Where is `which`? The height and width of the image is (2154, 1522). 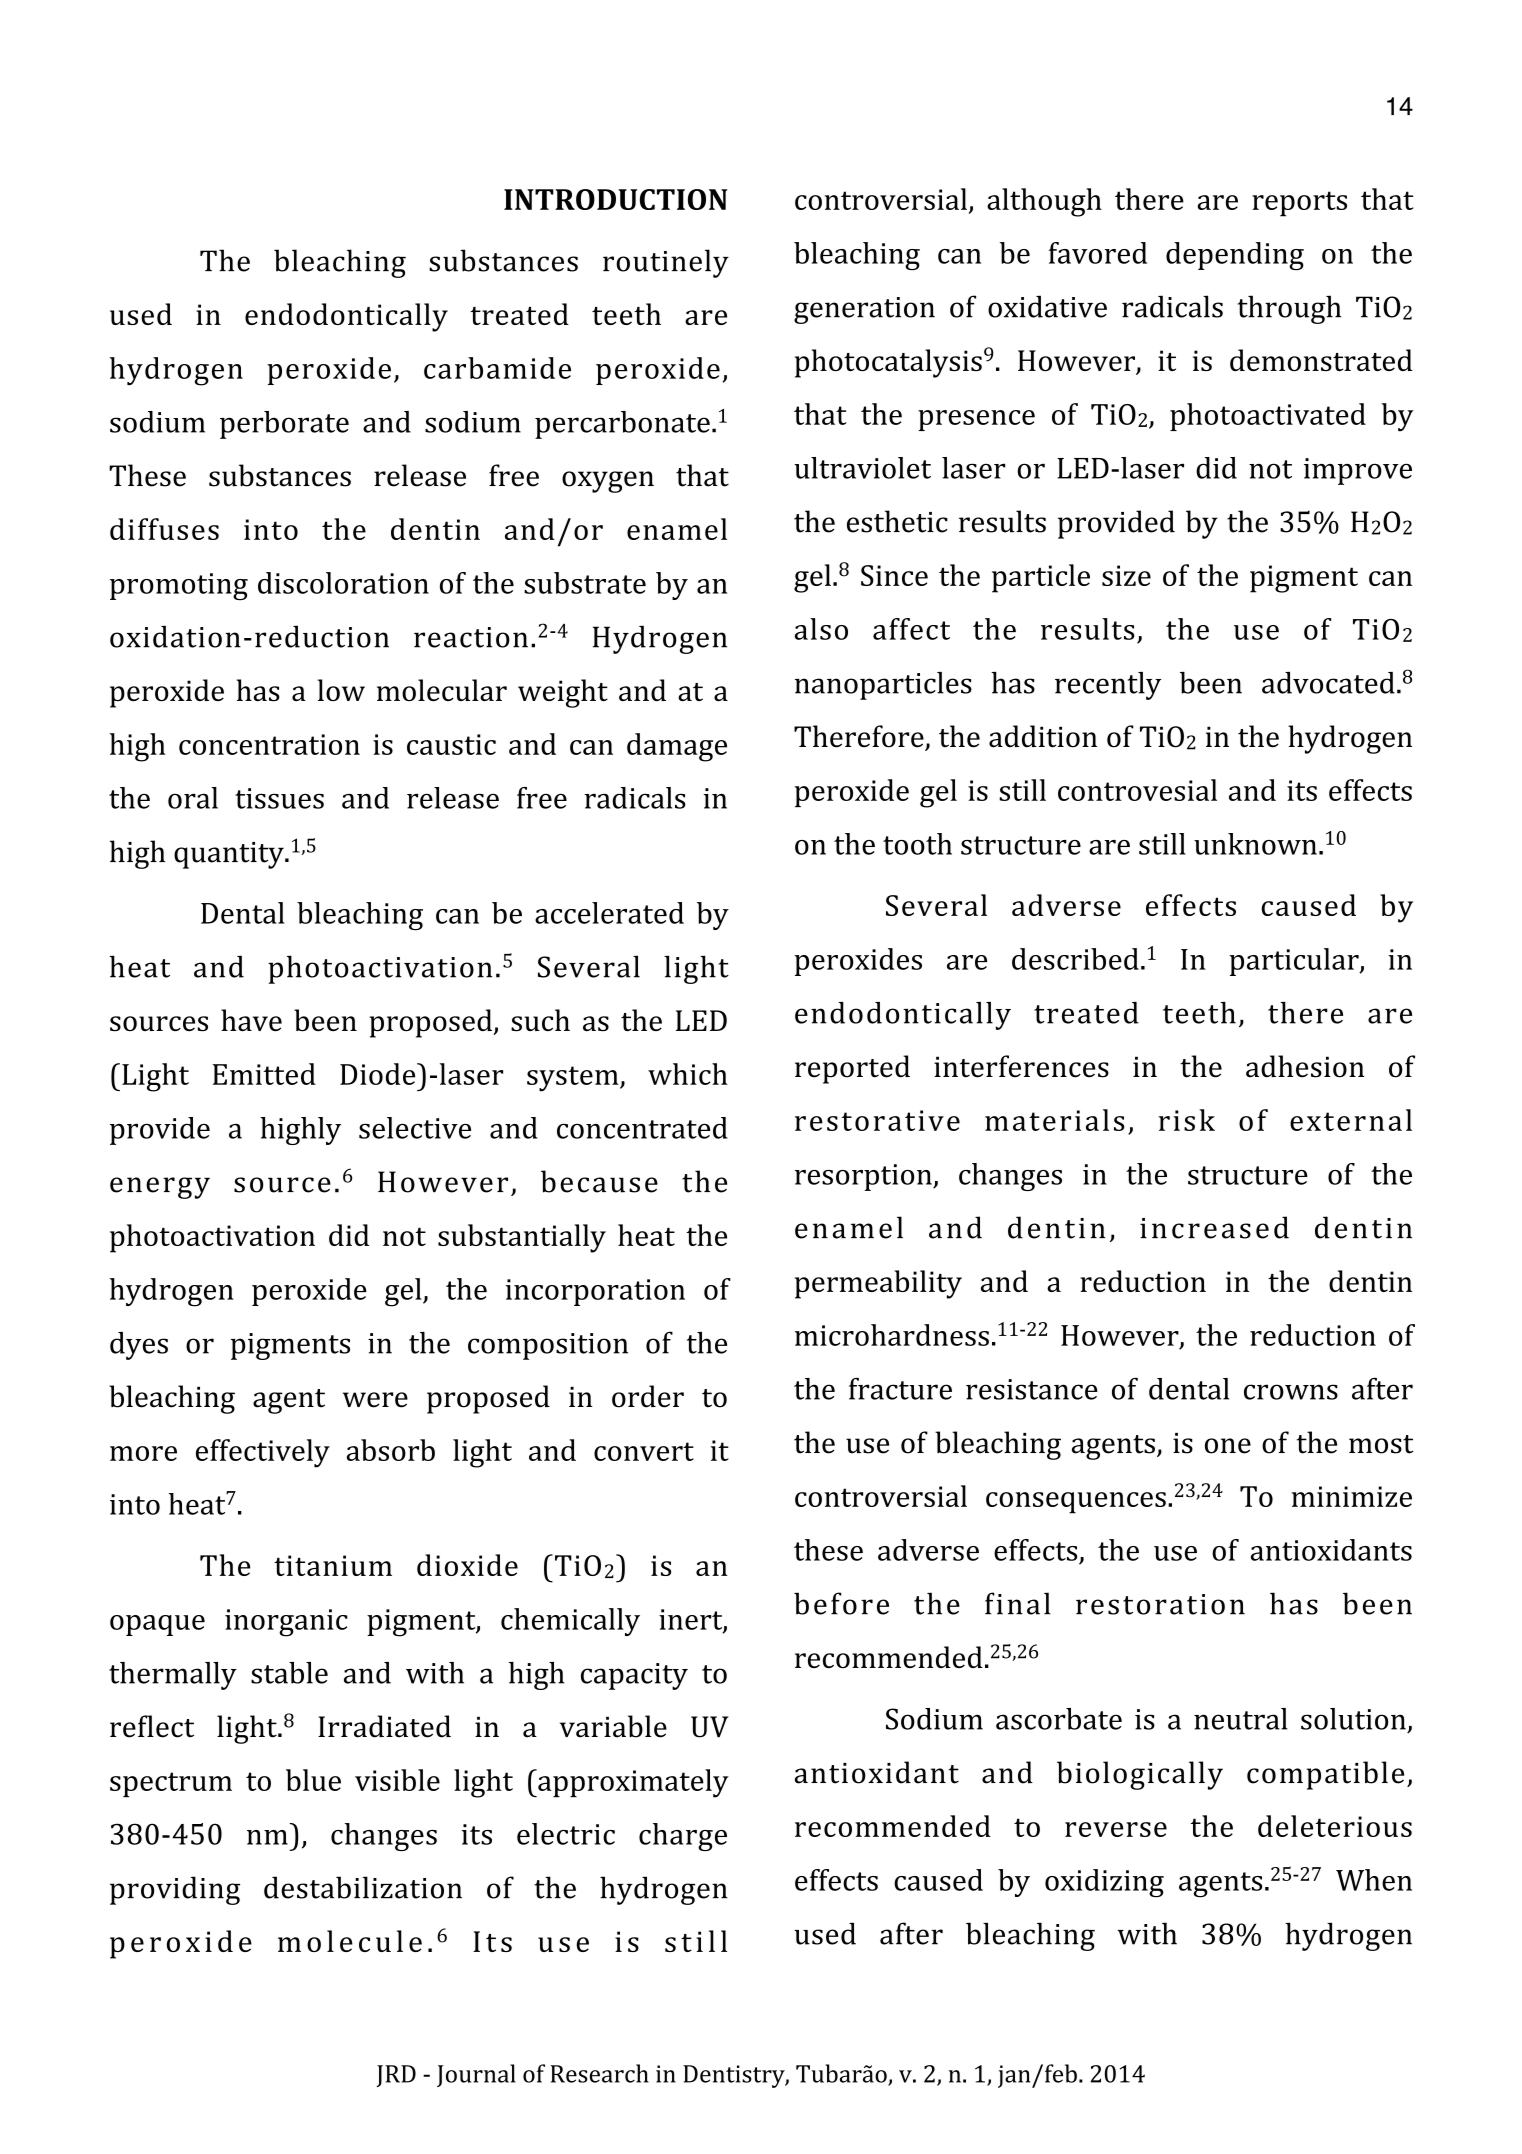 which is located at coordinates (688, 1074).
